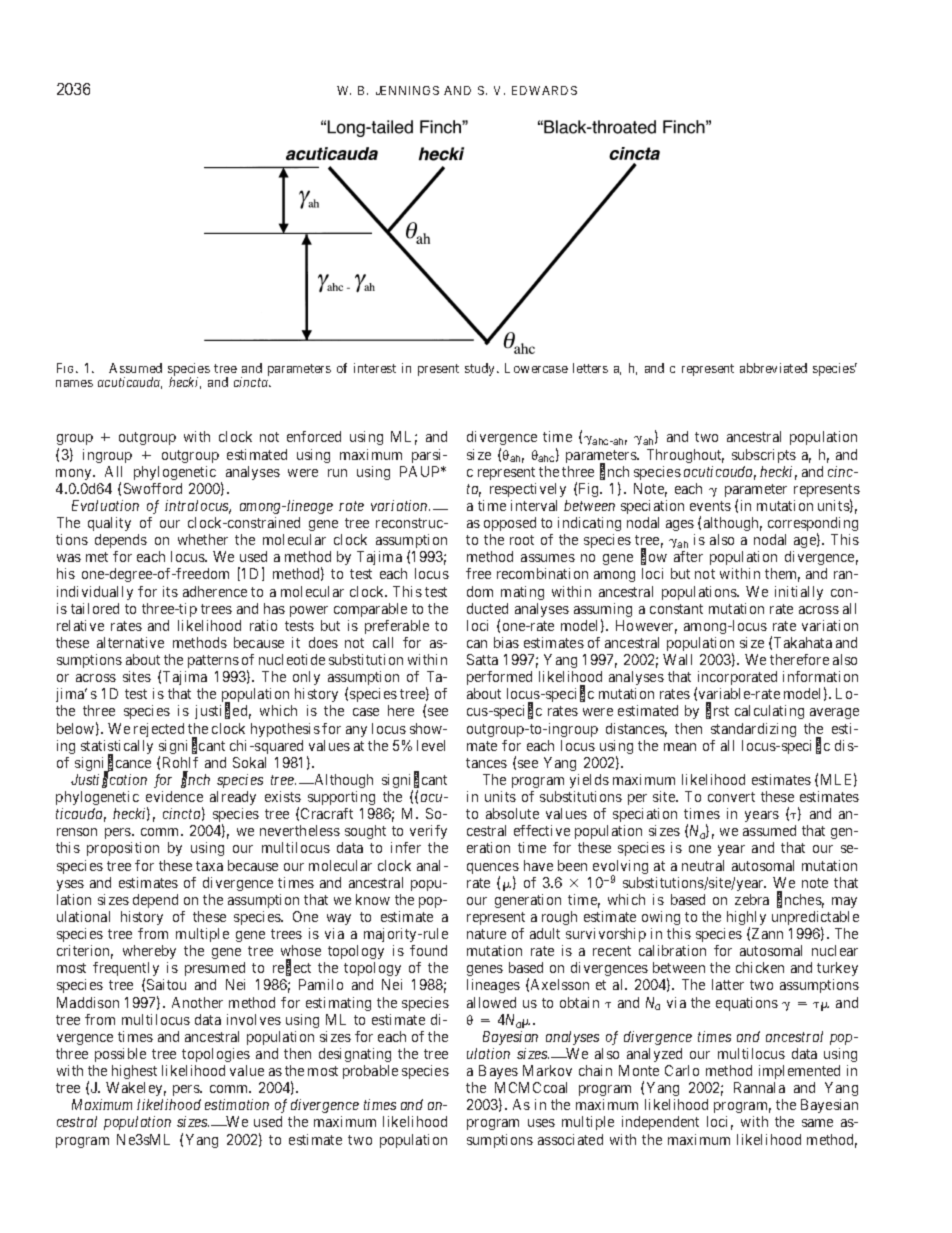 The image size is (952, 1233). What do you see at coordinates (753, 730) in the document?
I see `standardizing` at bounding box center [753, 730].
